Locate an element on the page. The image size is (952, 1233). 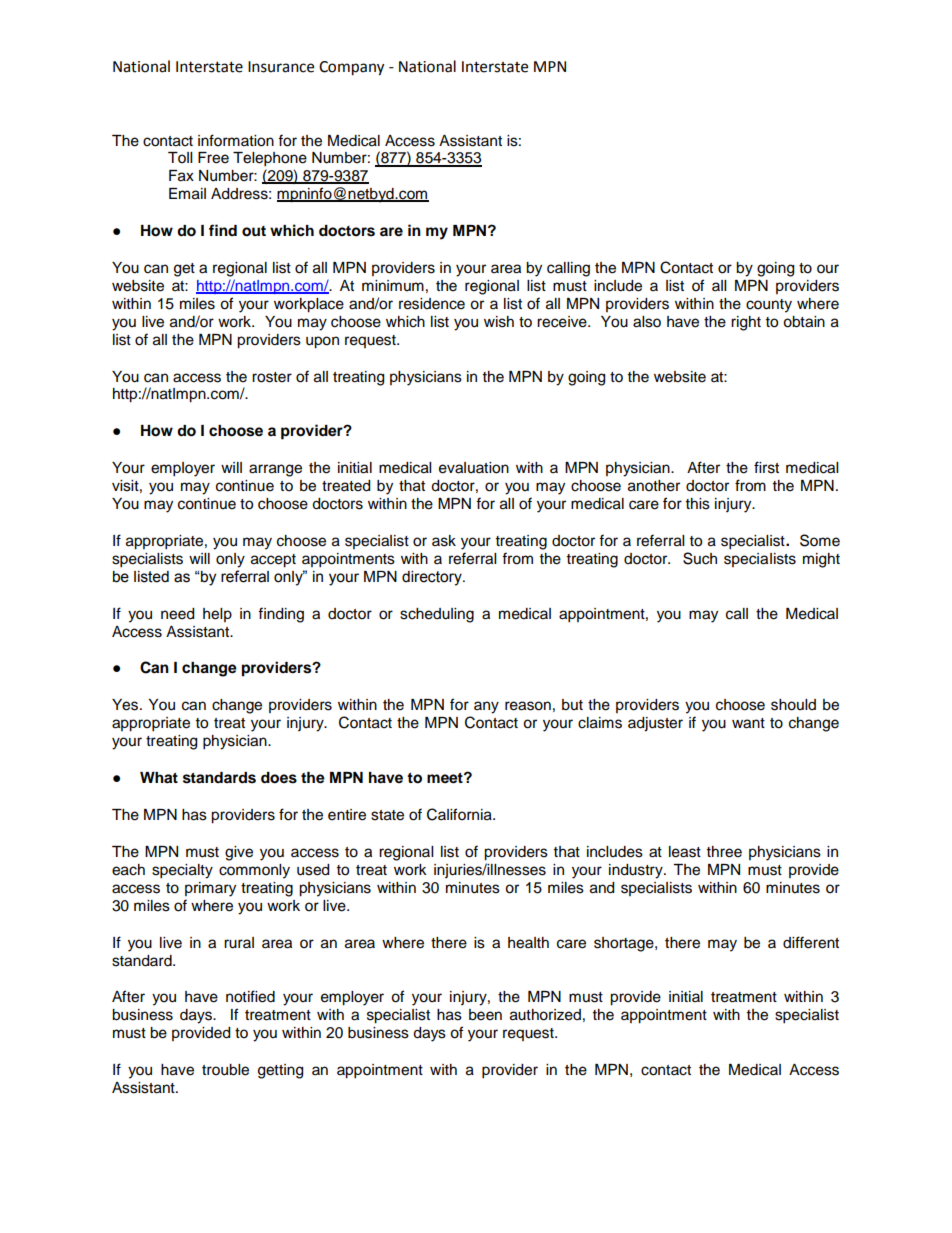
Such is located at coordinates (700, 558).
